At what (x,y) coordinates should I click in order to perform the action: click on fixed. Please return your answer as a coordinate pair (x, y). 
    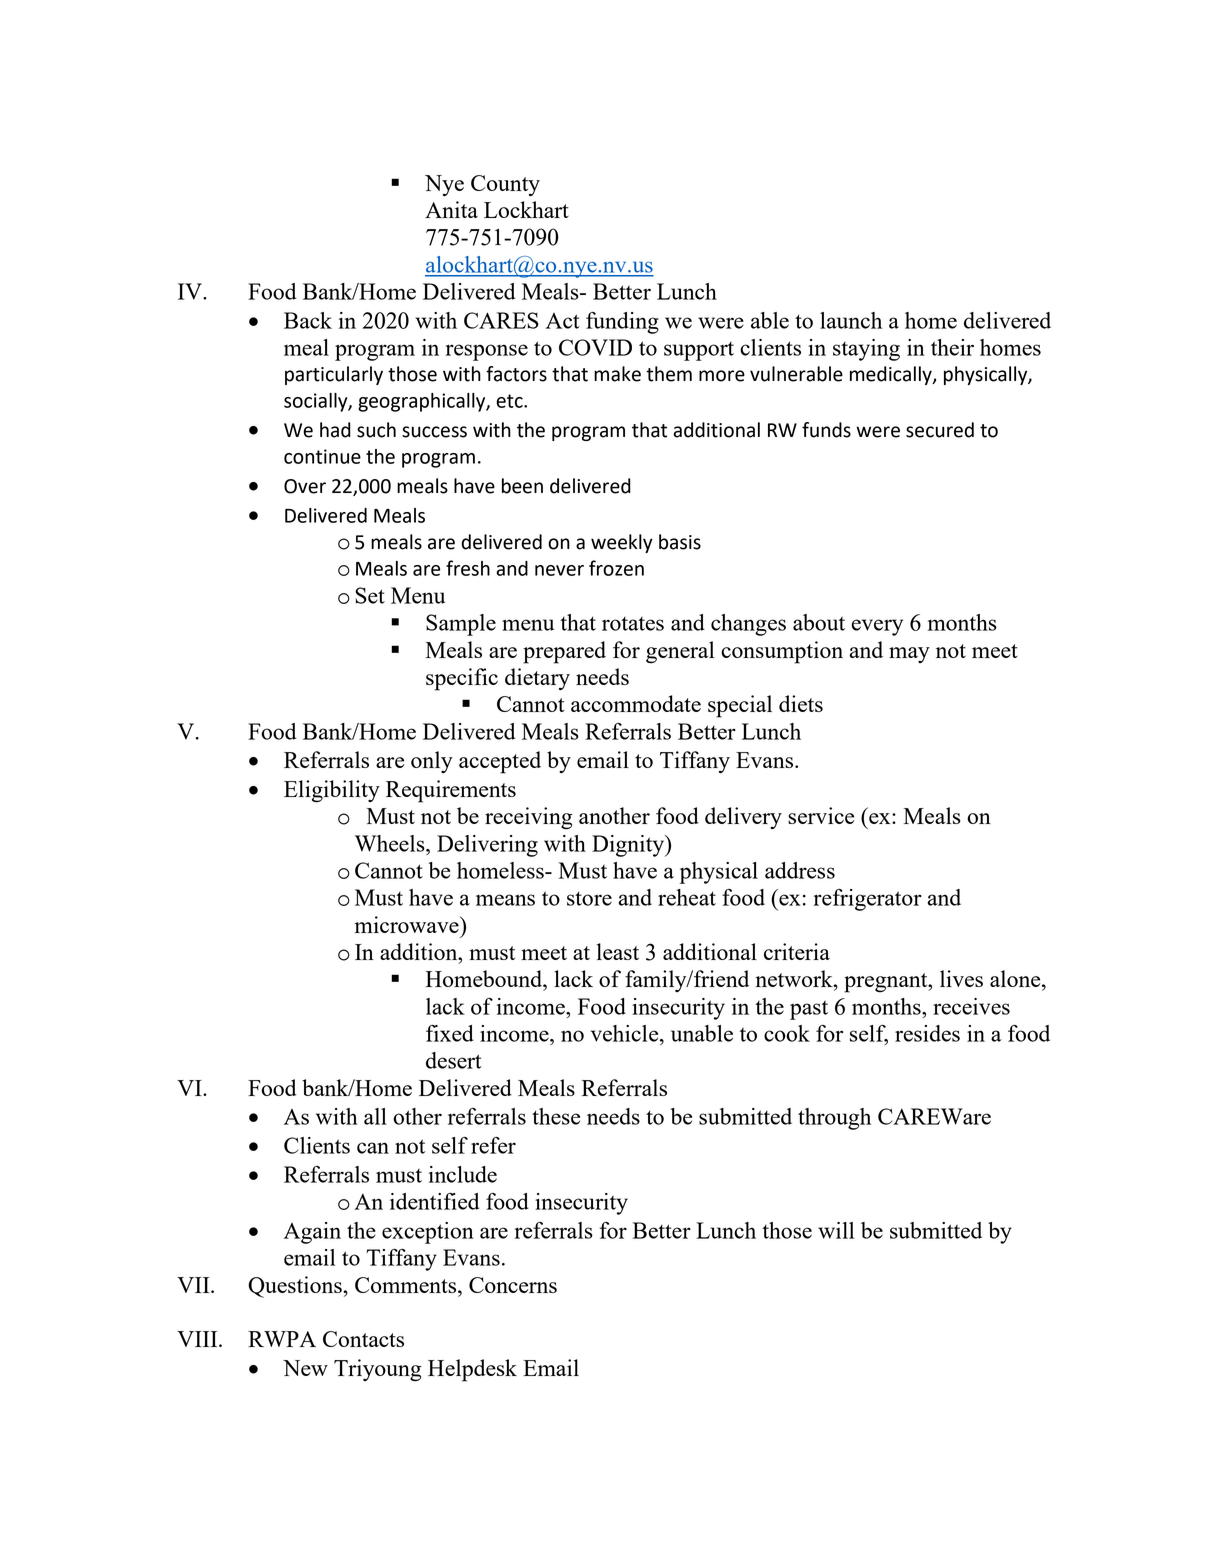
    Looking at the image, I should click on (450, 1033).
